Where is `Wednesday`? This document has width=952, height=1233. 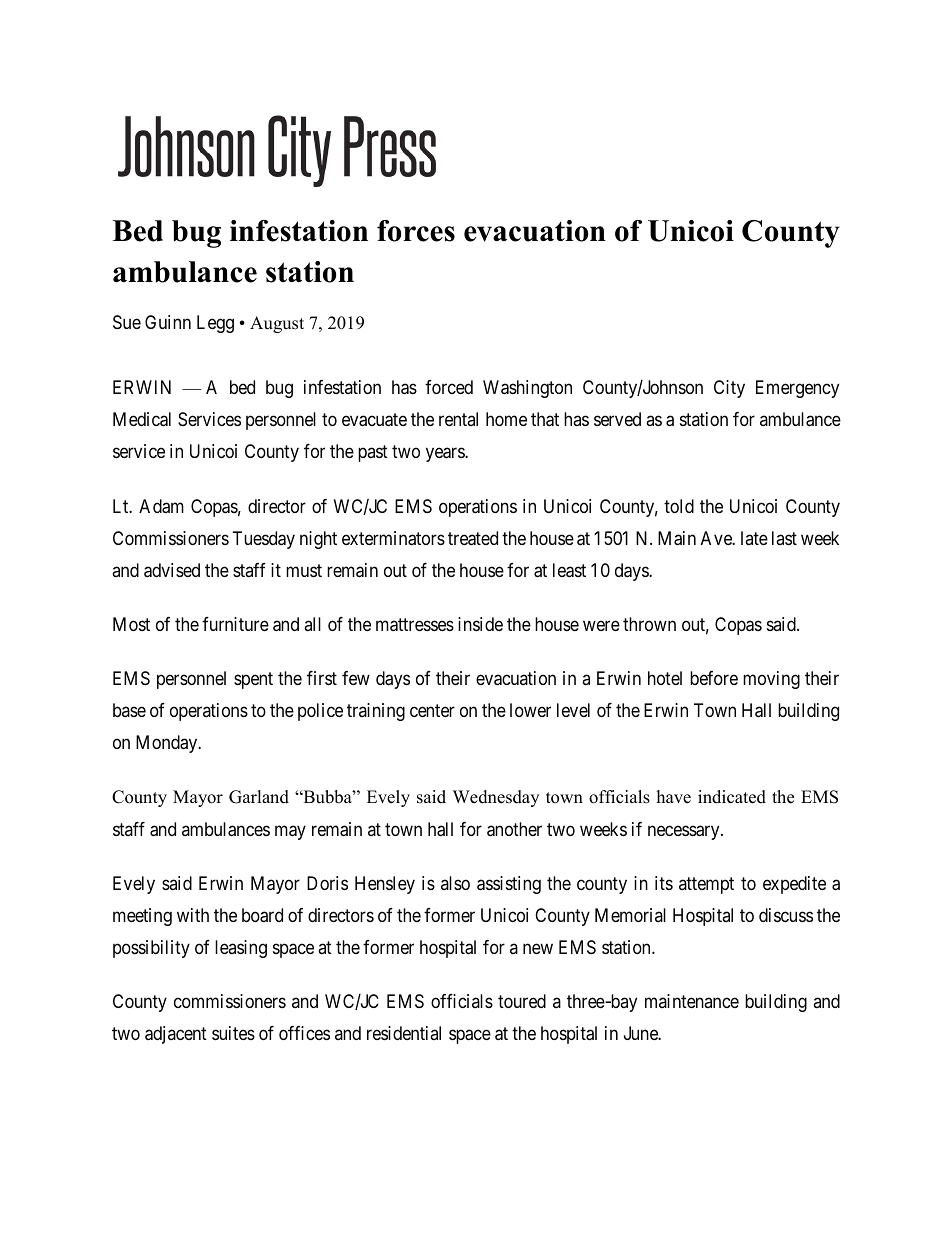 Wednesday is located at coordinates (496, 798).
